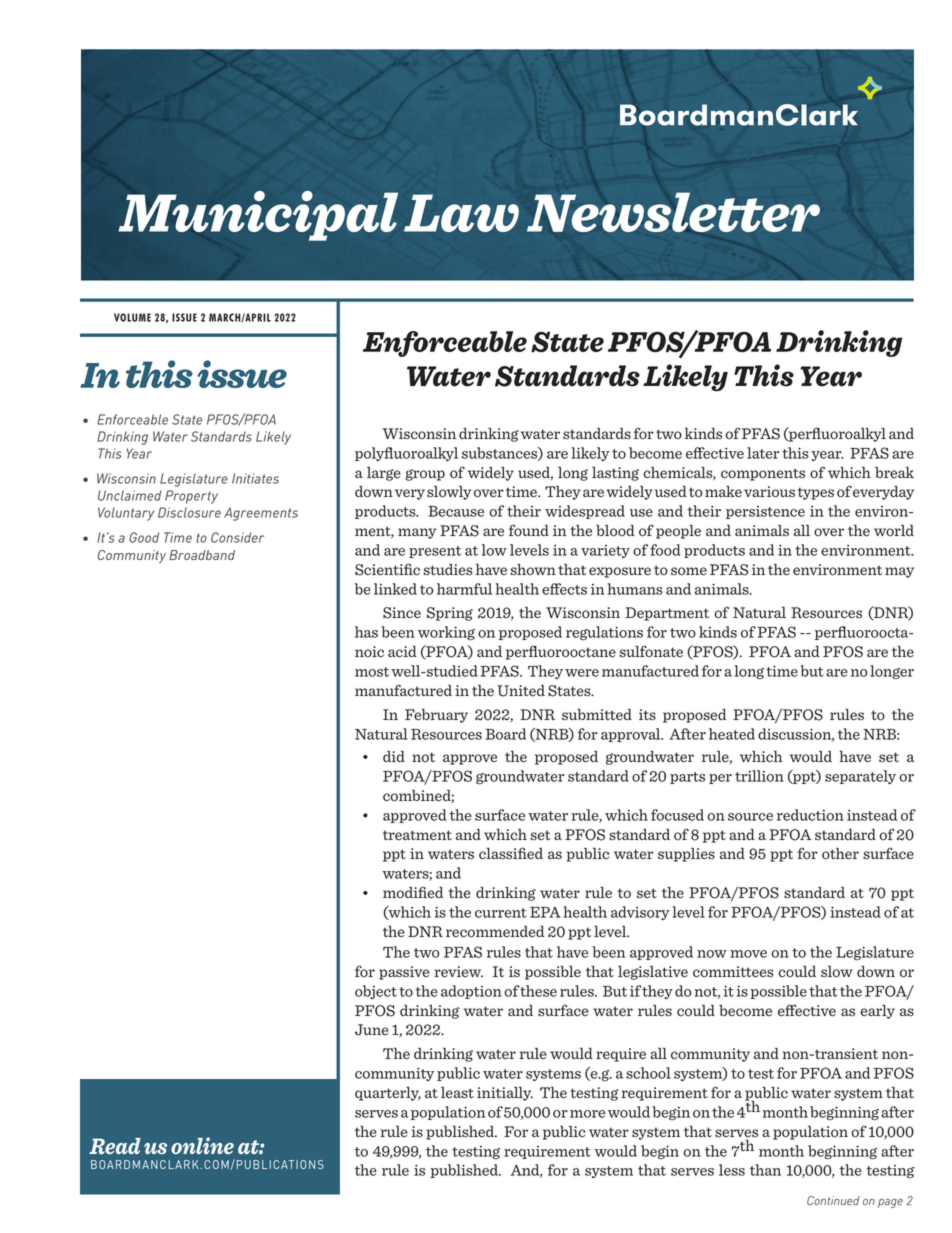 The image size is (952, 1233). What do you see at coordinates (456, 511) in the image?
I see `Because` at bounding box center [456, 511].
